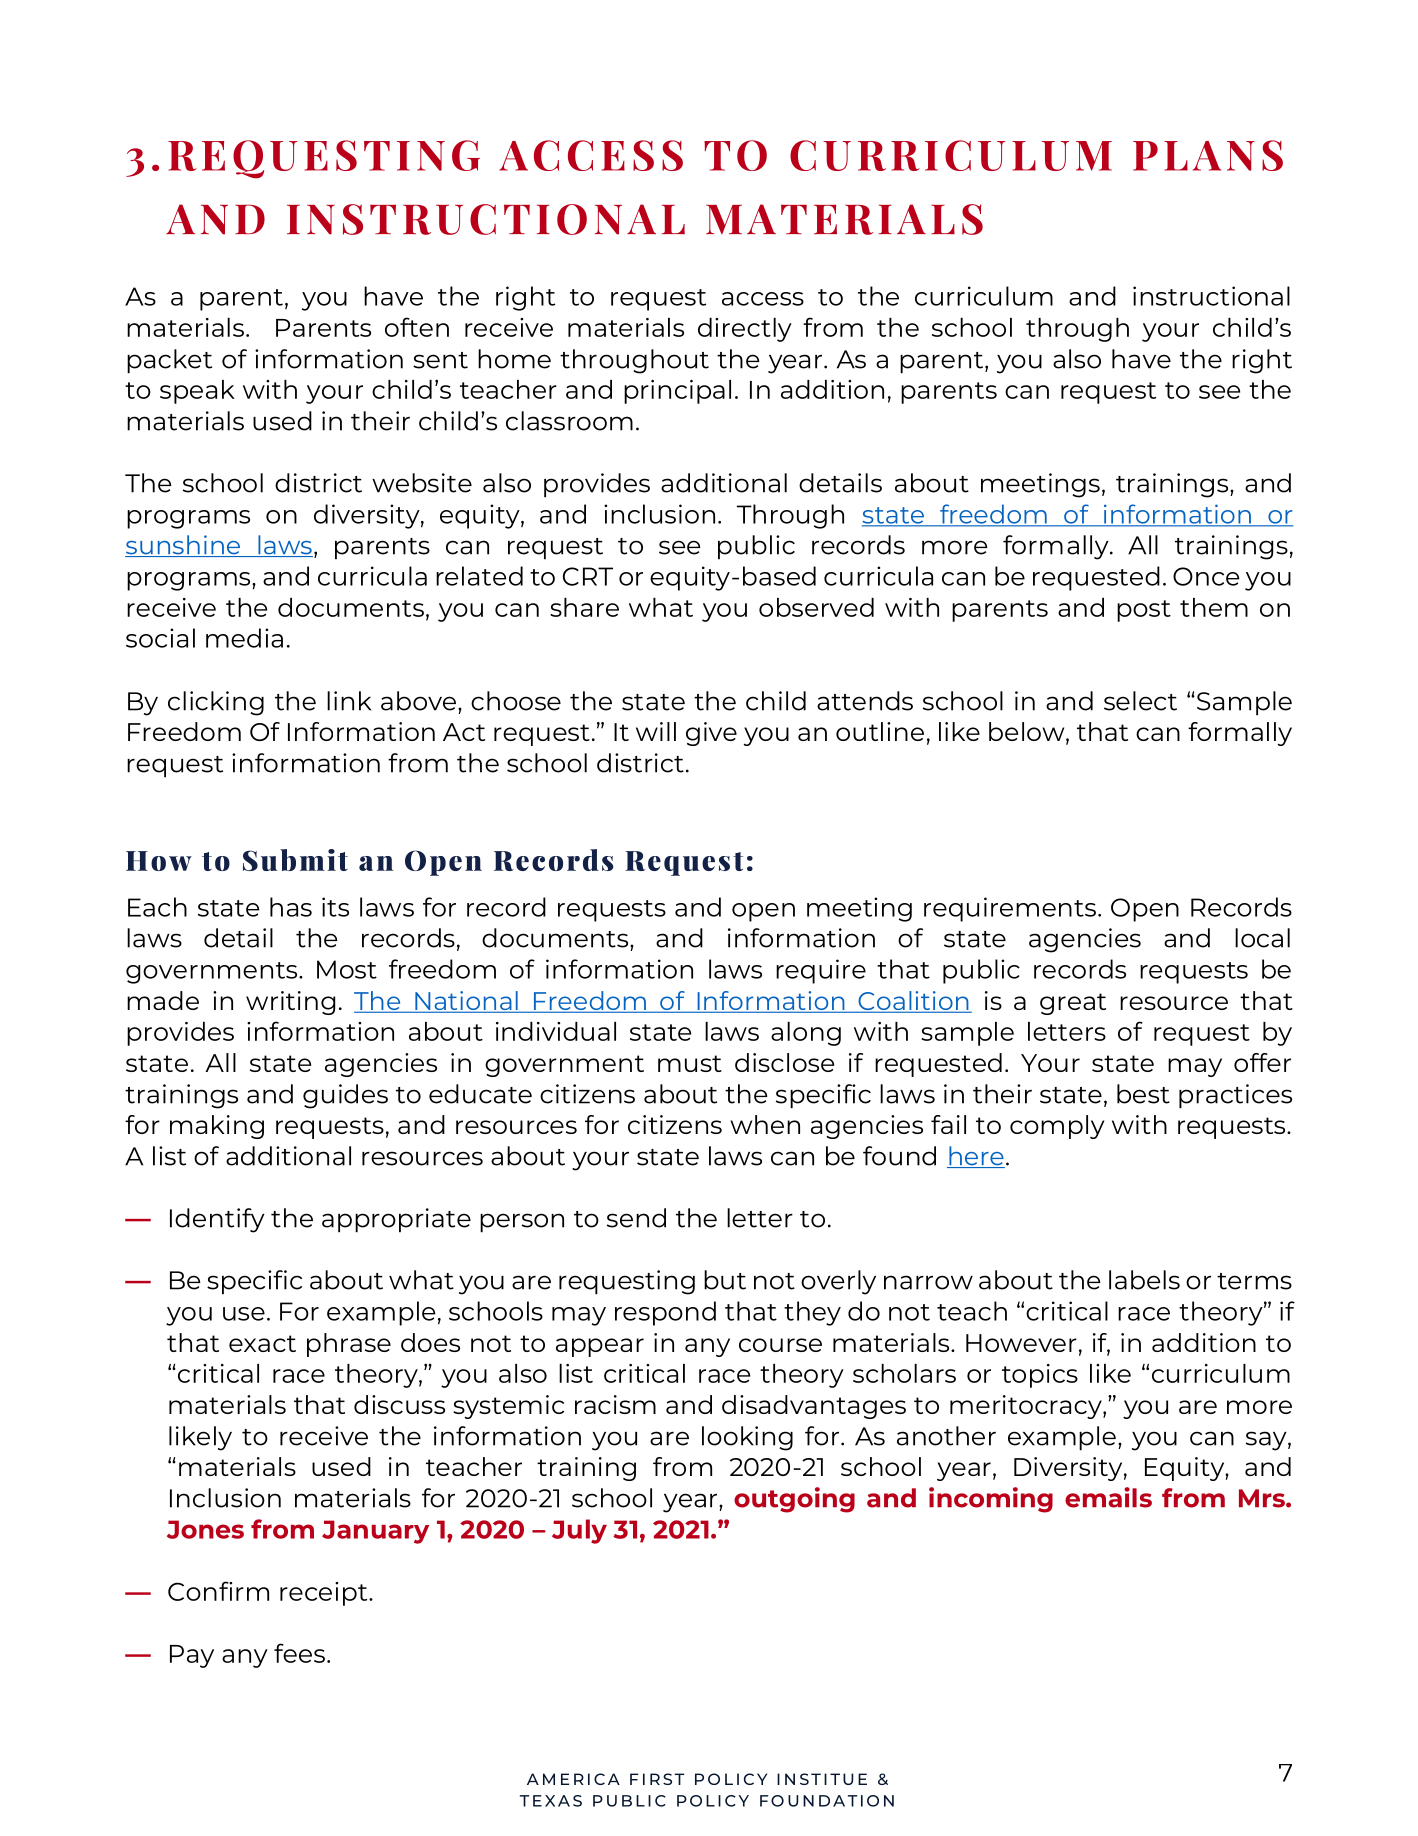 Image resolution: width=1418 pixels, height=1836 pixels. What do you see at coordinates (516, 701) in the page?
I see `choose` at bounding box center [516, 701].
